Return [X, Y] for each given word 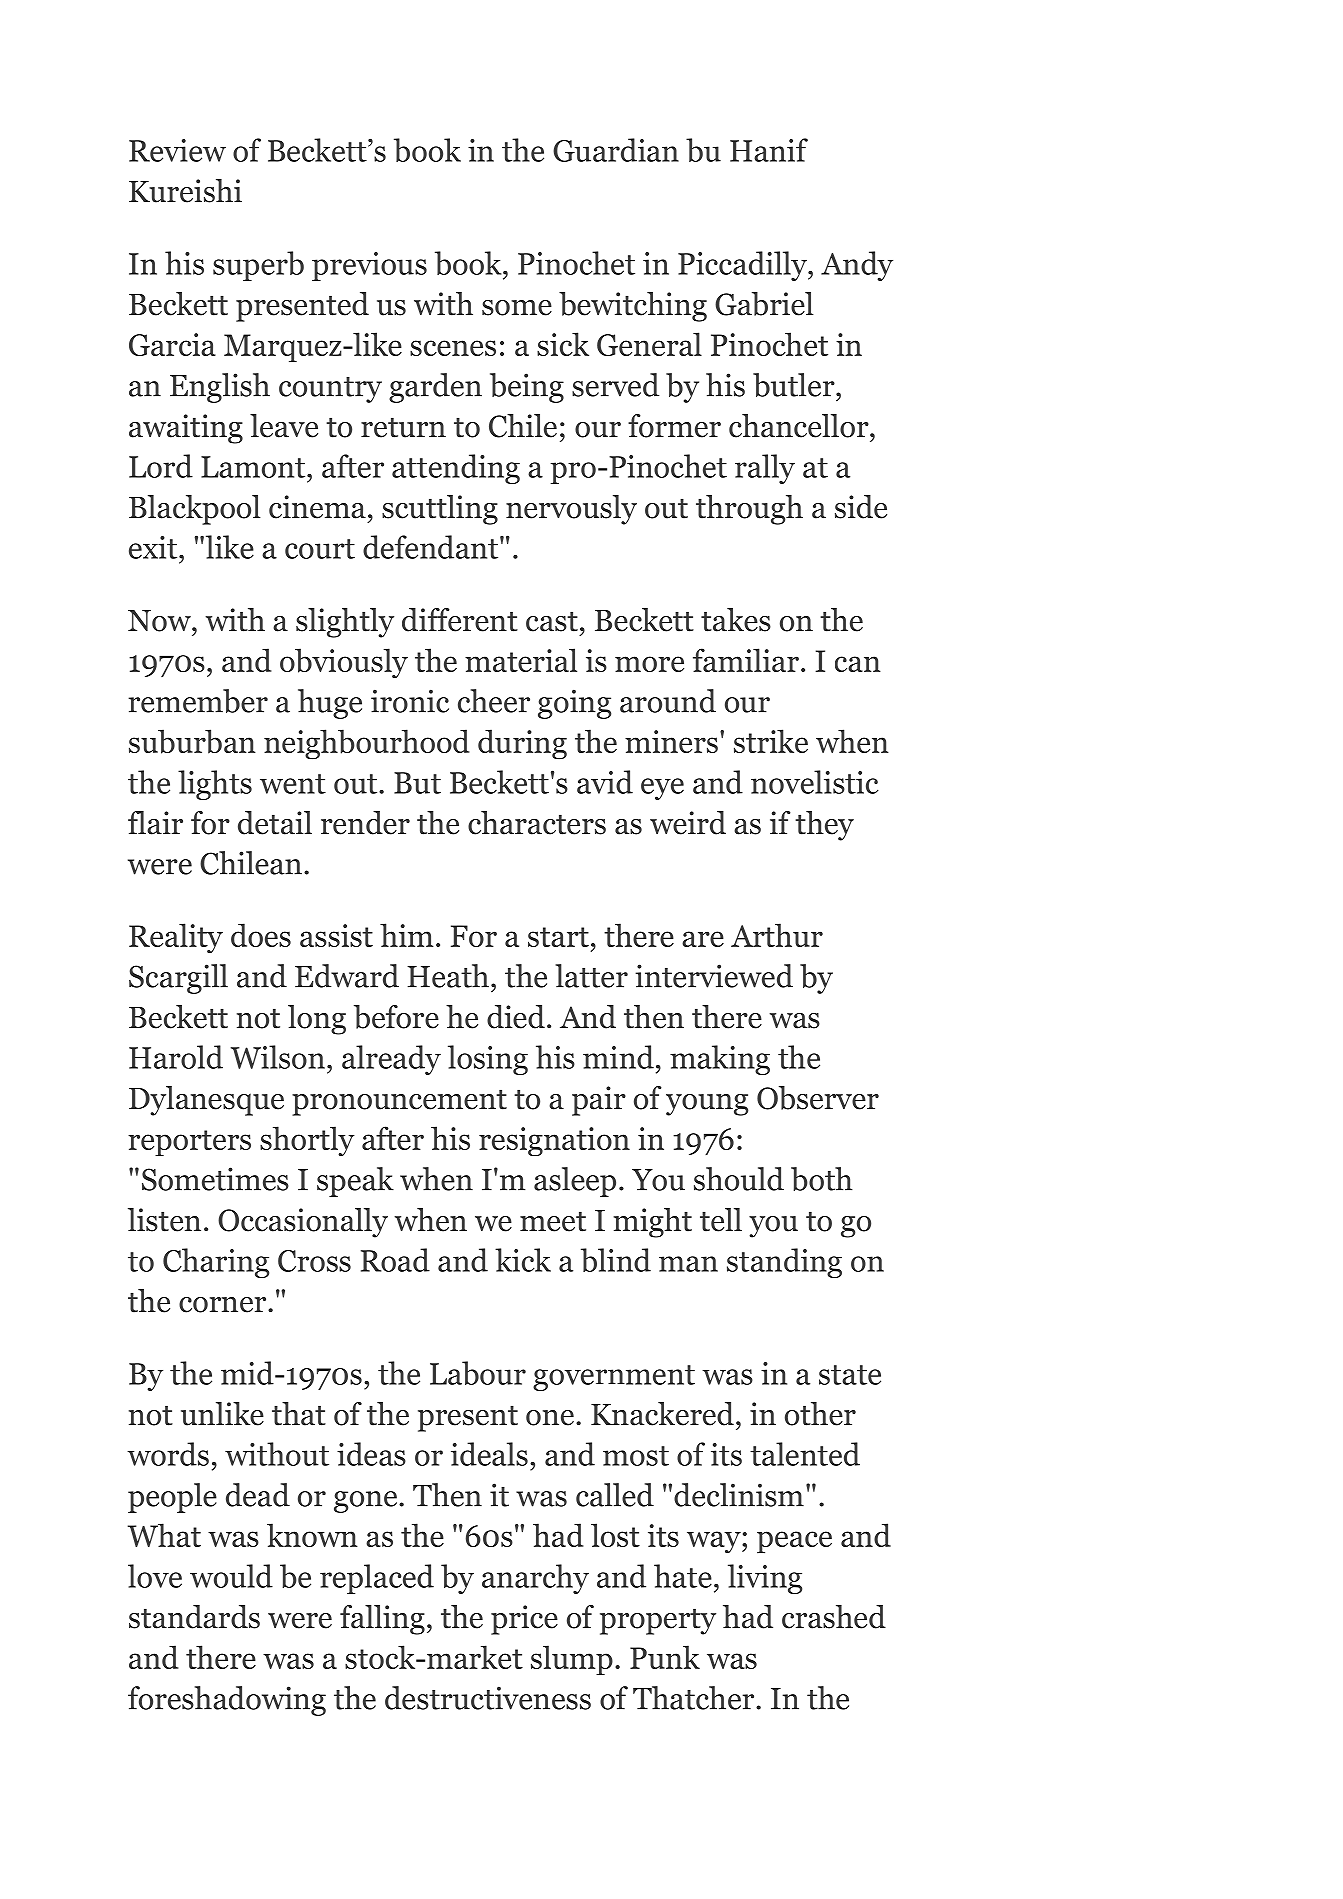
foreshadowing [227, 1701]
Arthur [777, 935]
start [558, 937]
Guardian [616, 150]
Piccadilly [743, 266]
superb [258, 266]
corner [224, 1305]
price [524, 1620]
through [749, 510]
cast [552, 621]
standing [784, 1263]
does [261, 935]
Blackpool [194, 510]
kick [523, 1260]
